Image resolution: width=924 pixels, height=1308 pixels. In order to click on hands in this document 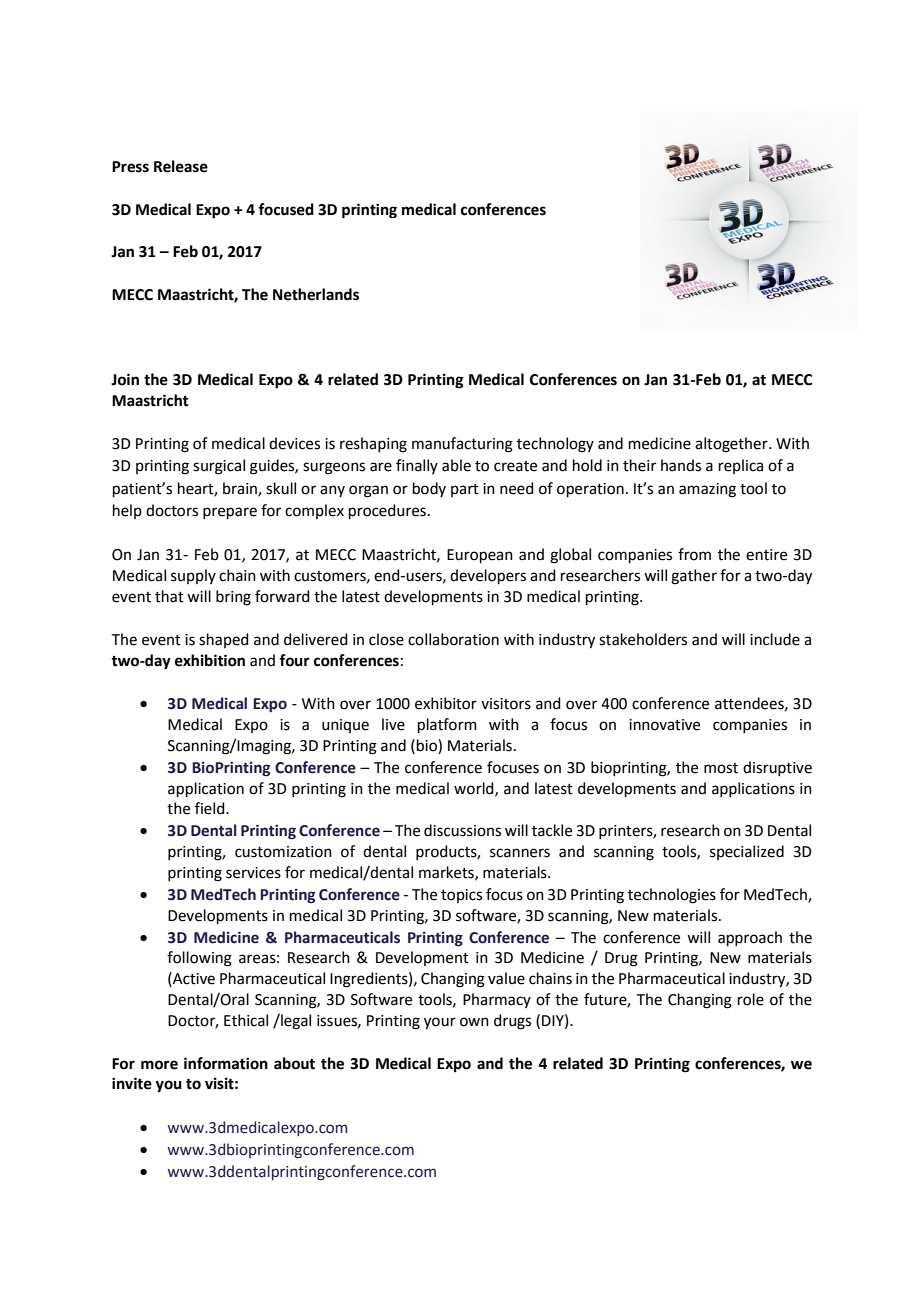, I will do `click(681, 465)`.
